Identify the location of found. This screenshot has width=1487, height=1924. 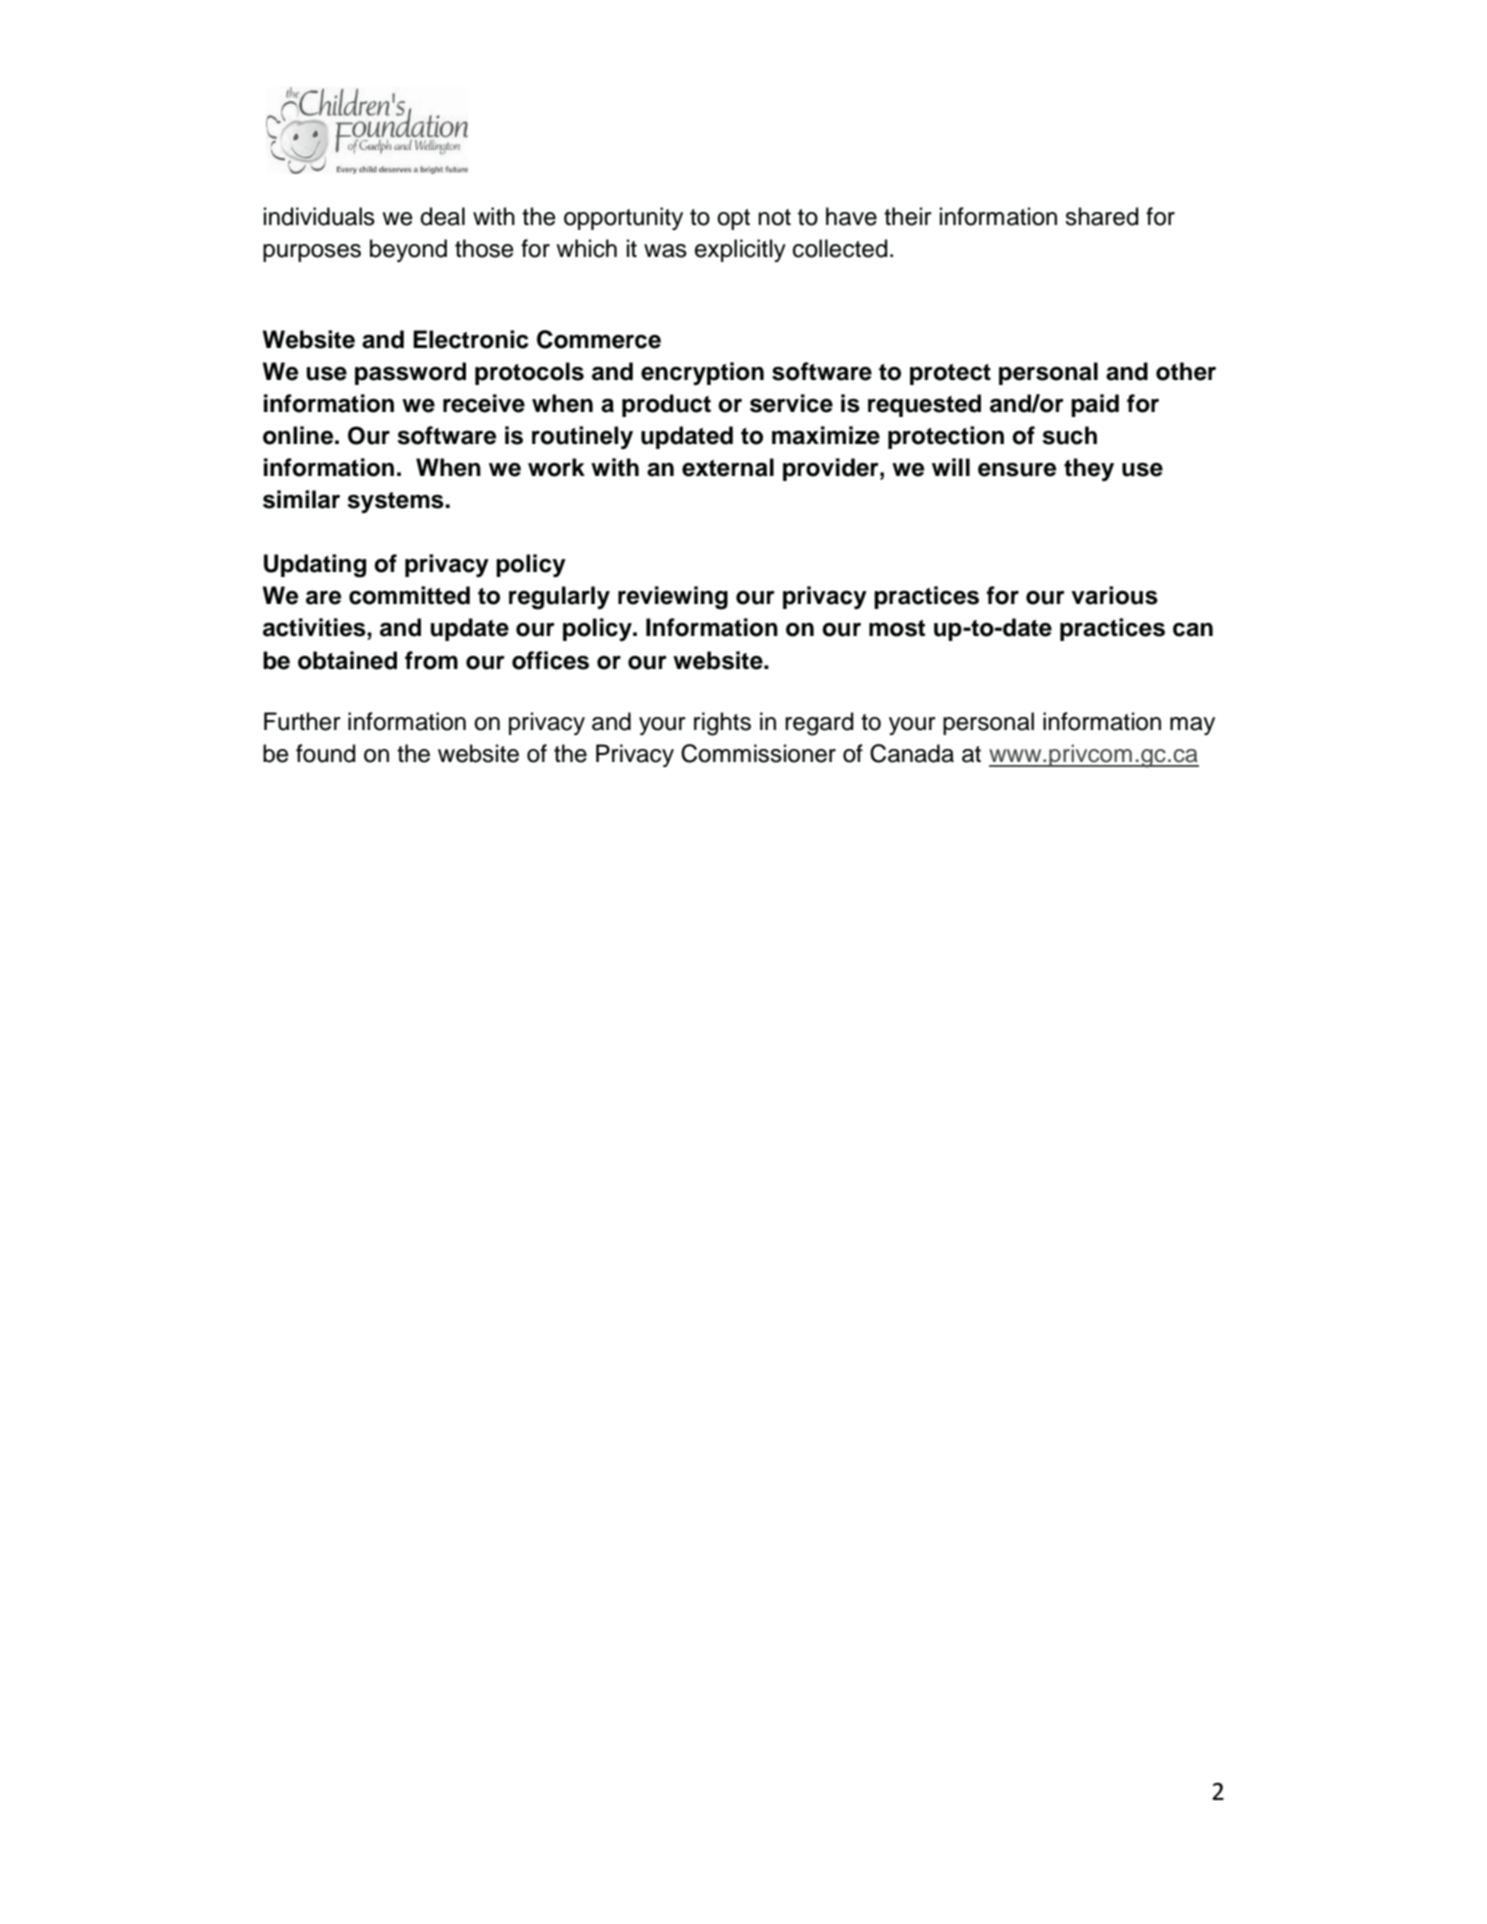
(326, 753).
